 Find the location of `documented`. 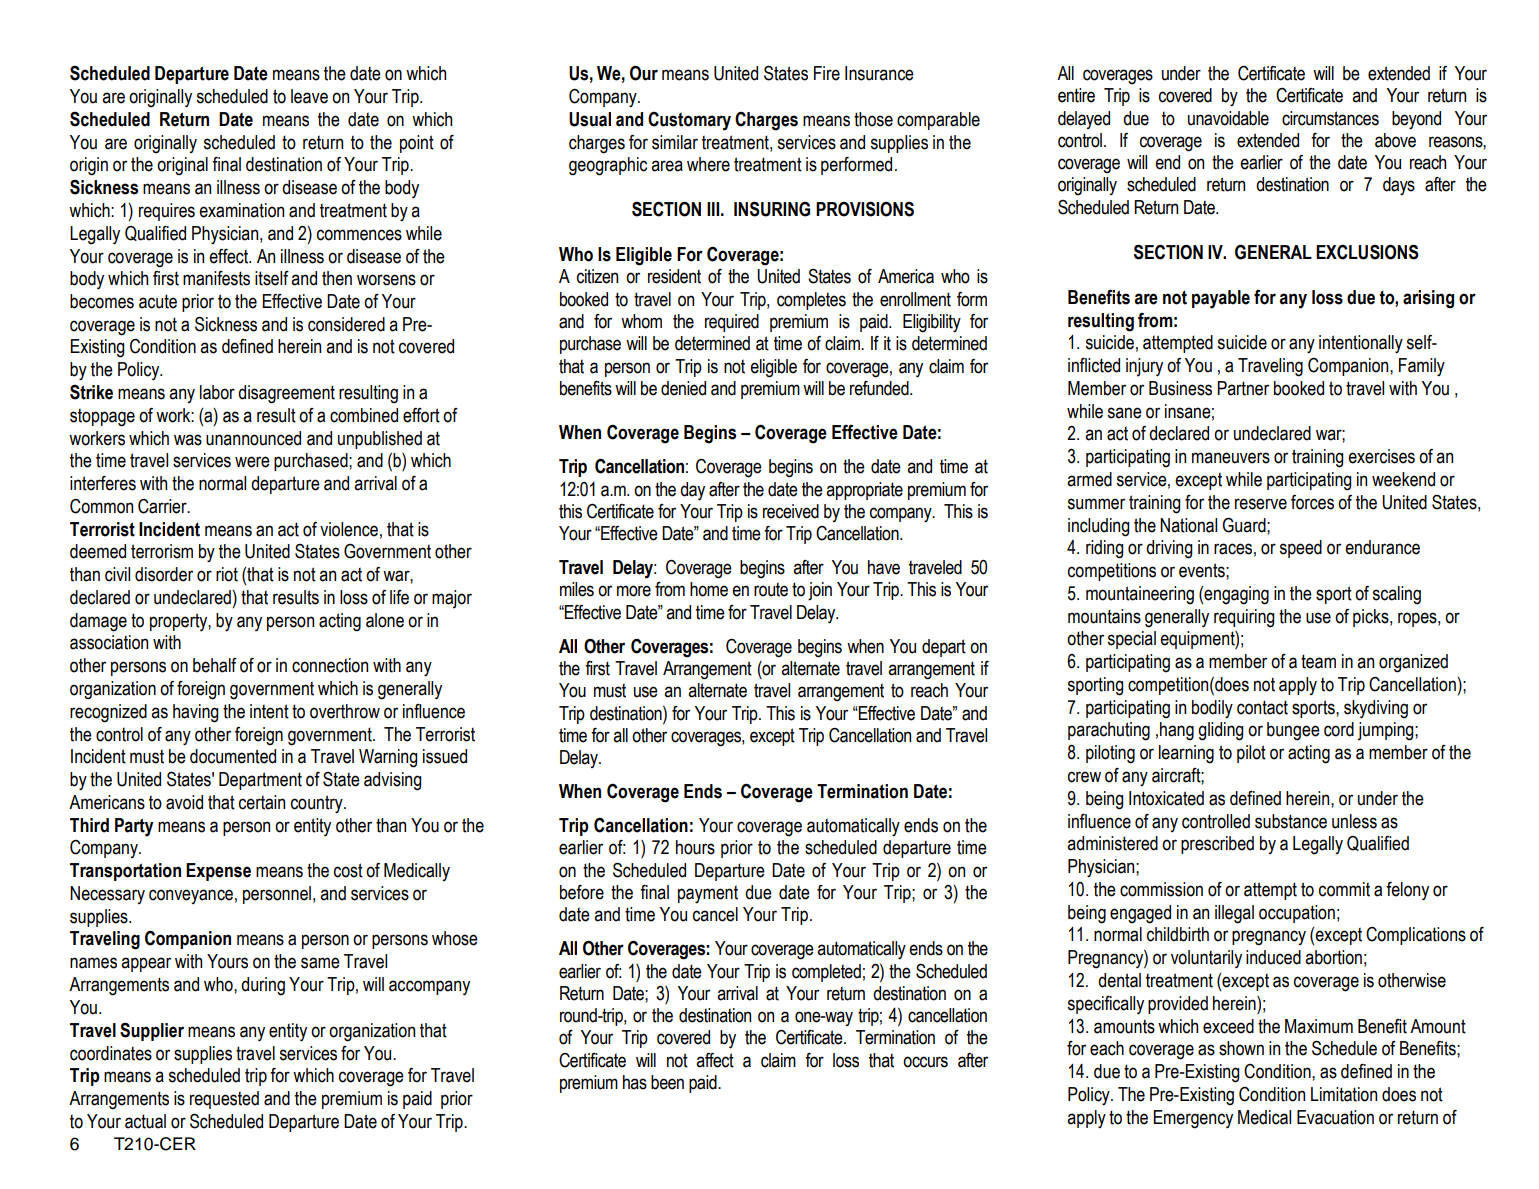

documented is located at coordinates (233, 756).
